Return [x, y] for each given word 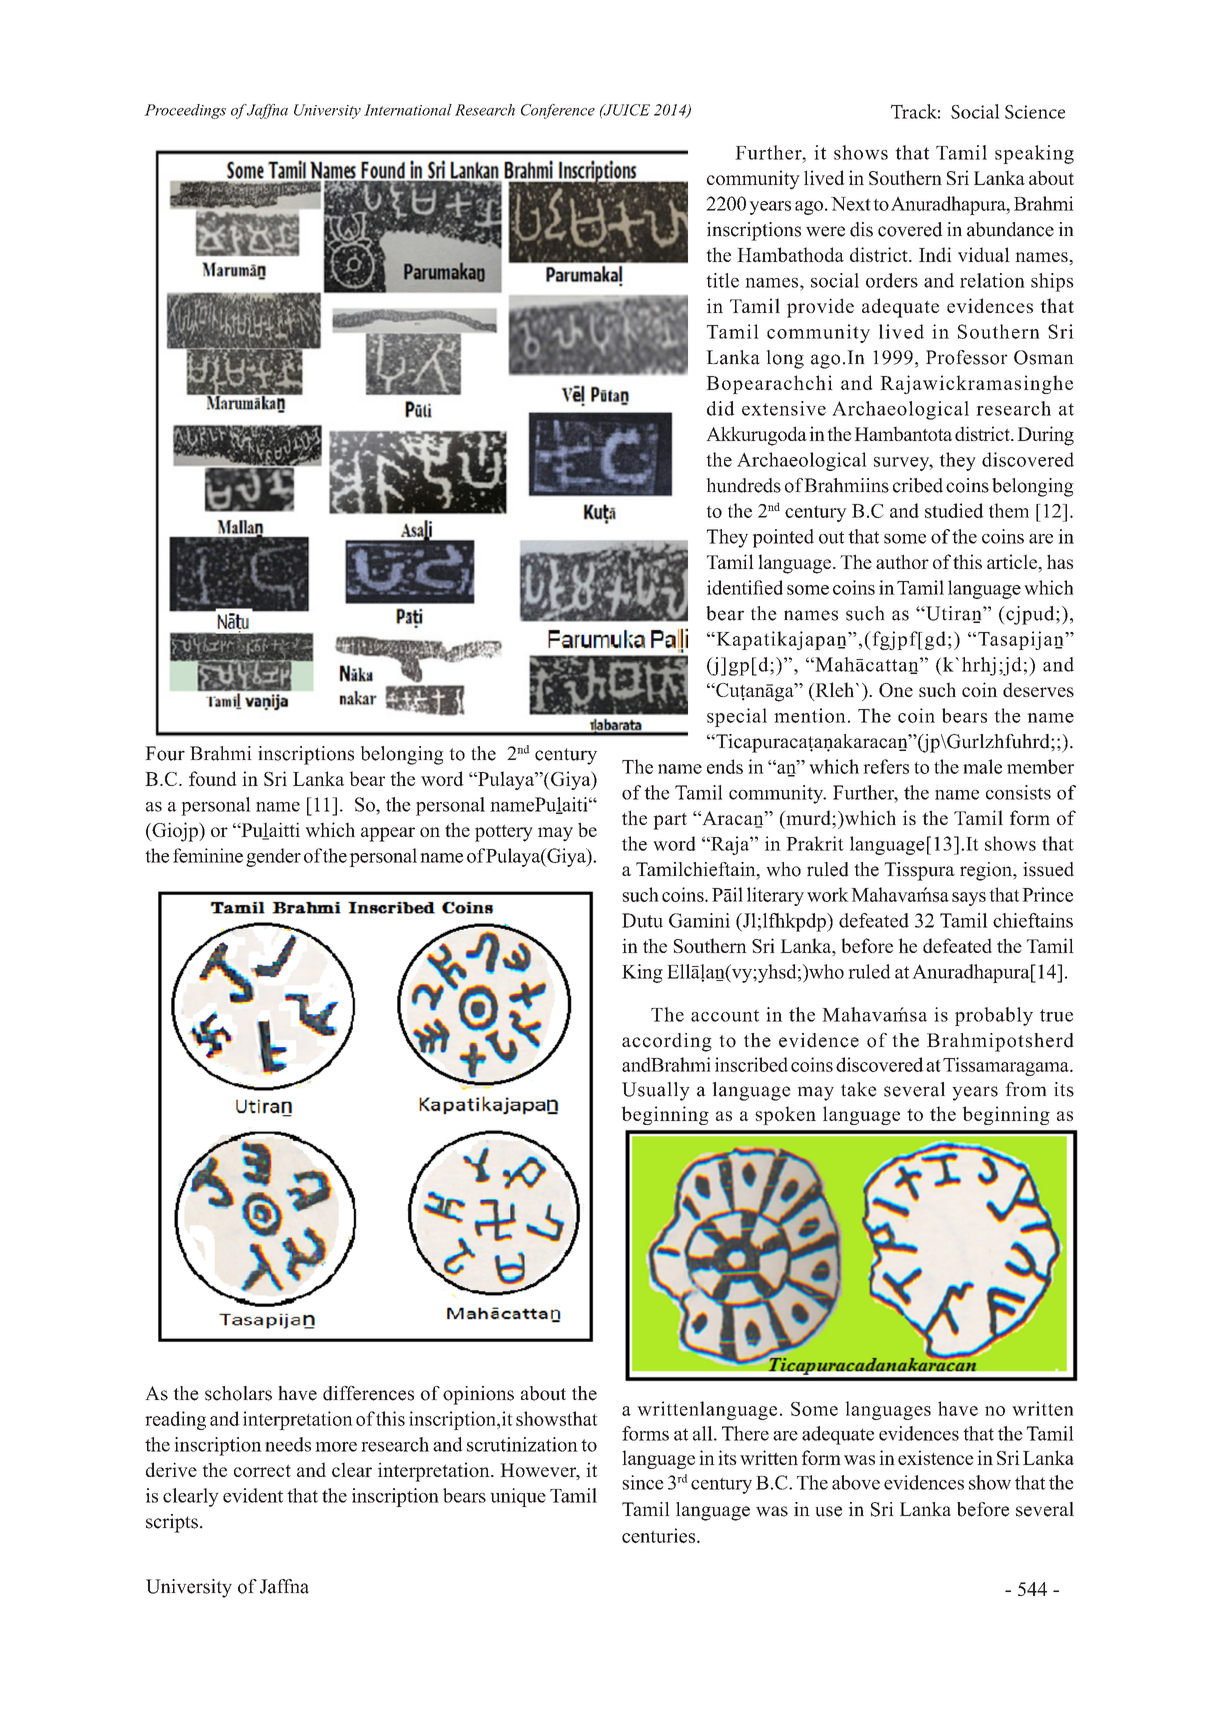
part [670, 821]
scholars [238, 1393]
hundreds [744, 485]
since [643, 1482]
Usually [656, 1091]
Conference [558, 111]
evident [253, 1495]
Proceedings [185, 111]
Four [165, 753]
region [987, 871]
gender [273, 857]
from [1026, 1089]
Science [1035, 112]
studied [954, 510]
